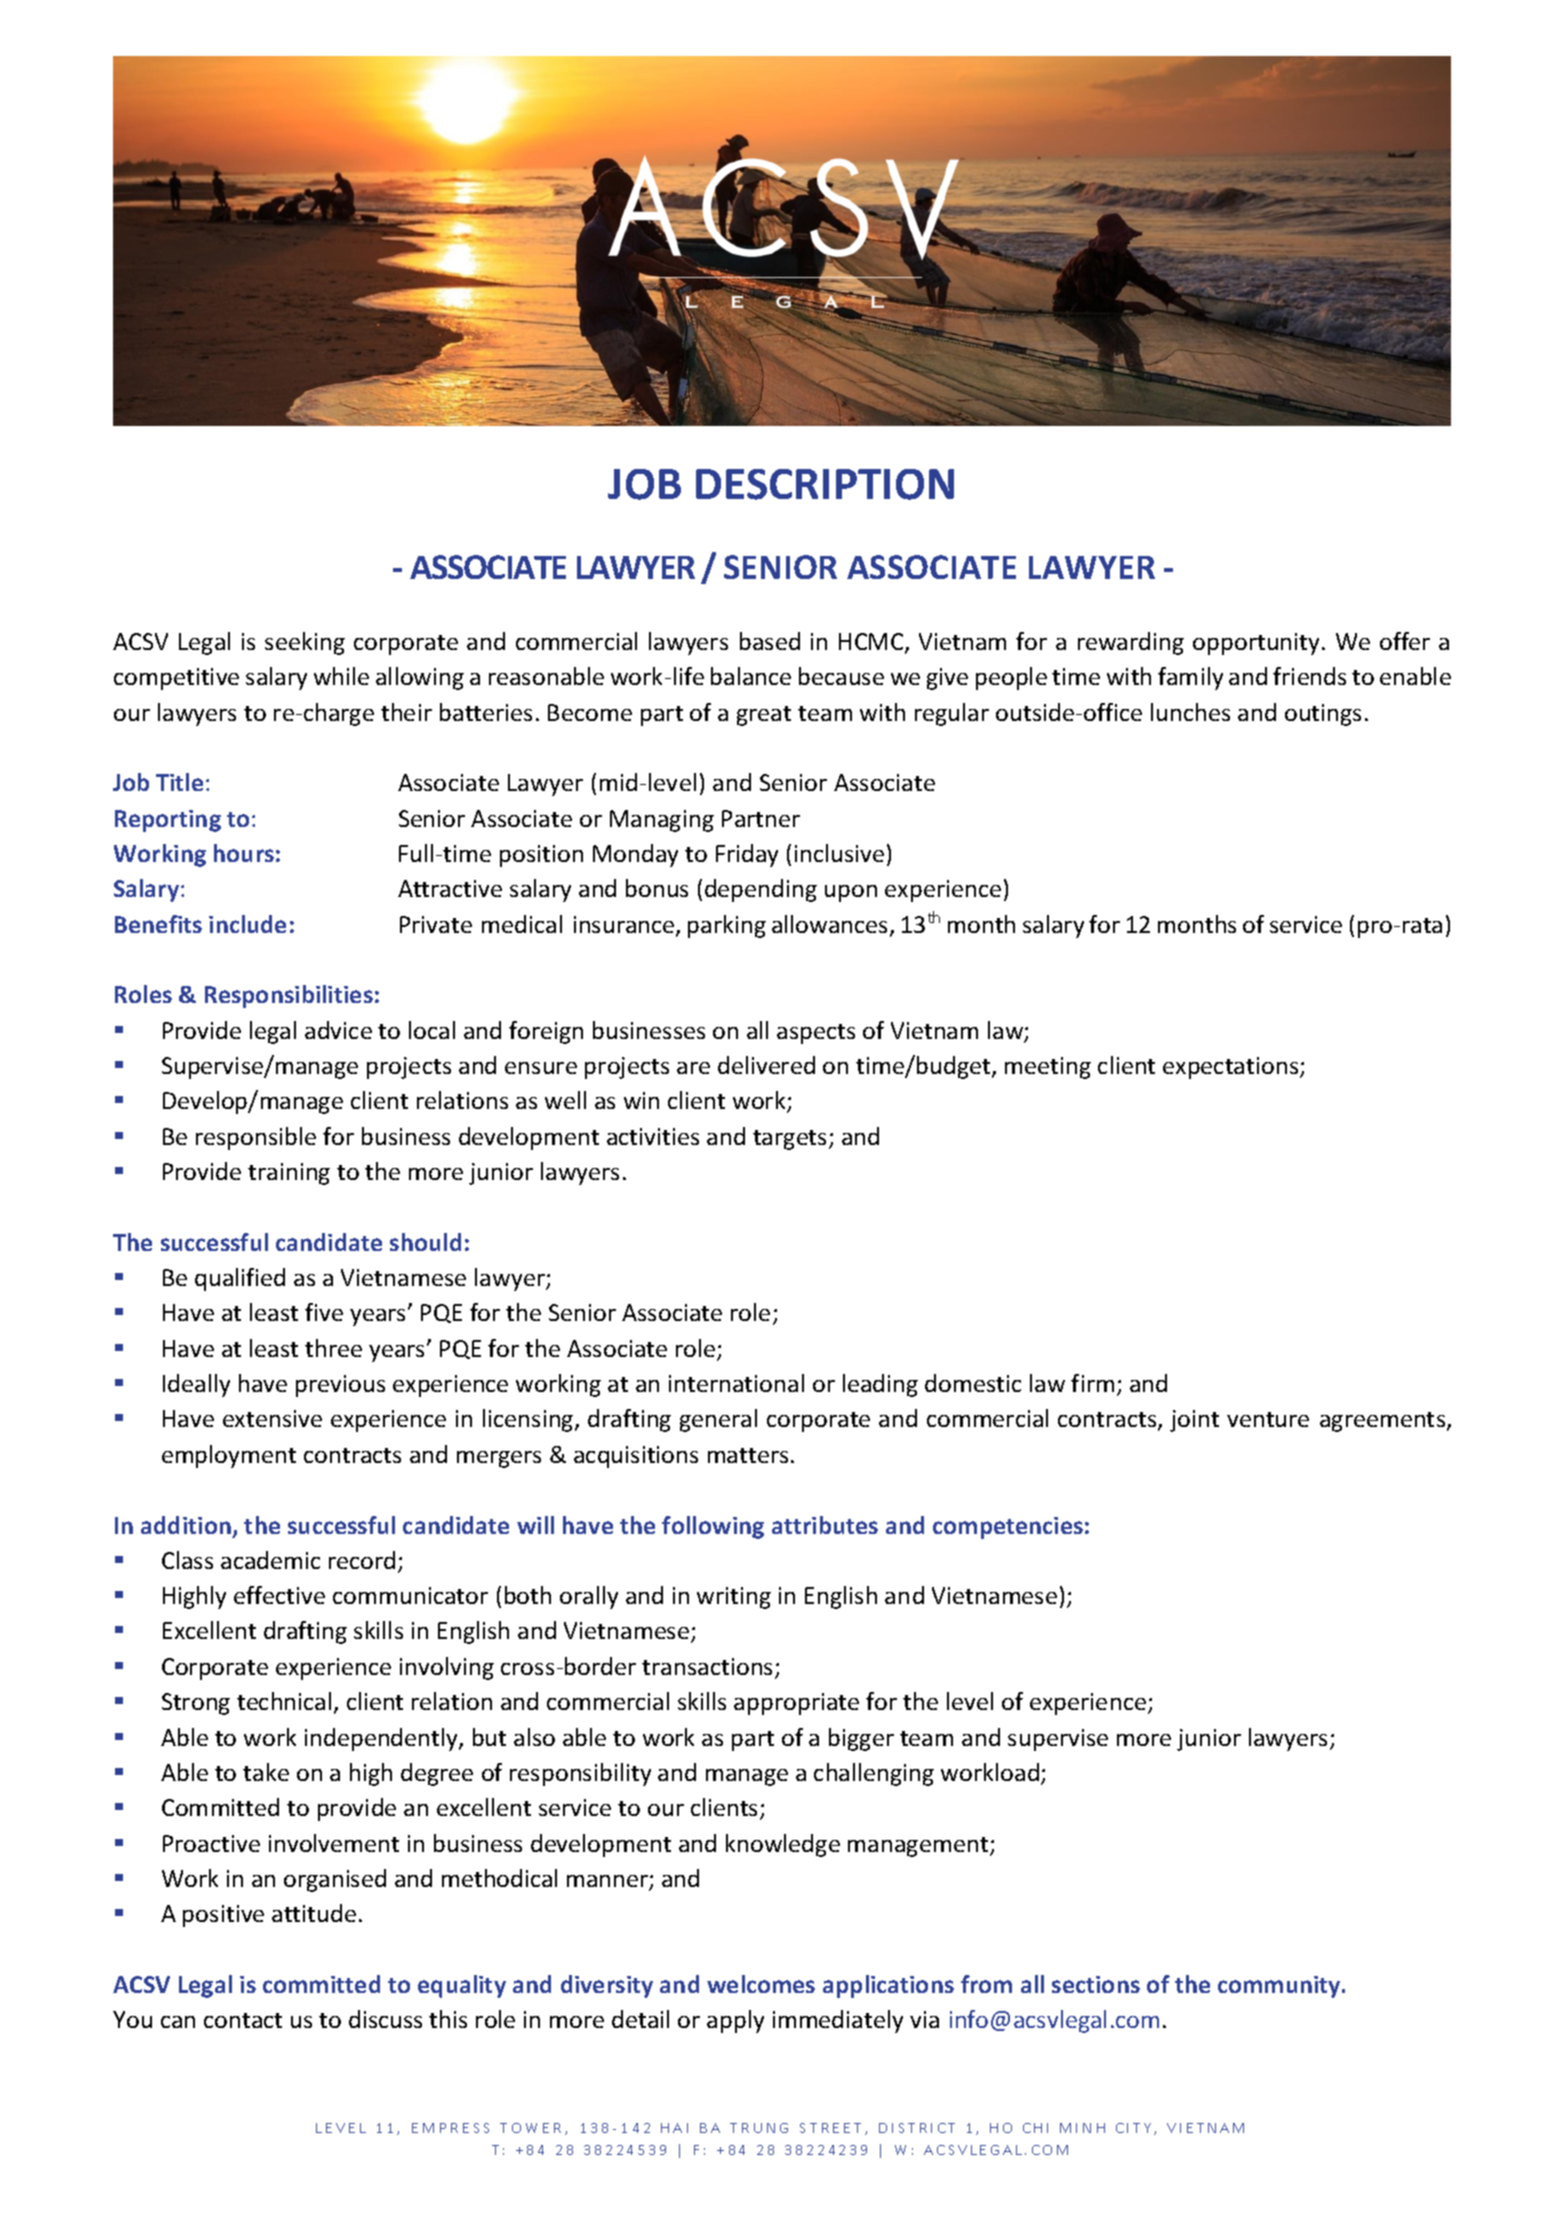 The height and width of the page is (2216, 1566). What do you see at coordinates (289, 996) in the page?
I see `Responsibilities` at bounding box center [289, 996].
